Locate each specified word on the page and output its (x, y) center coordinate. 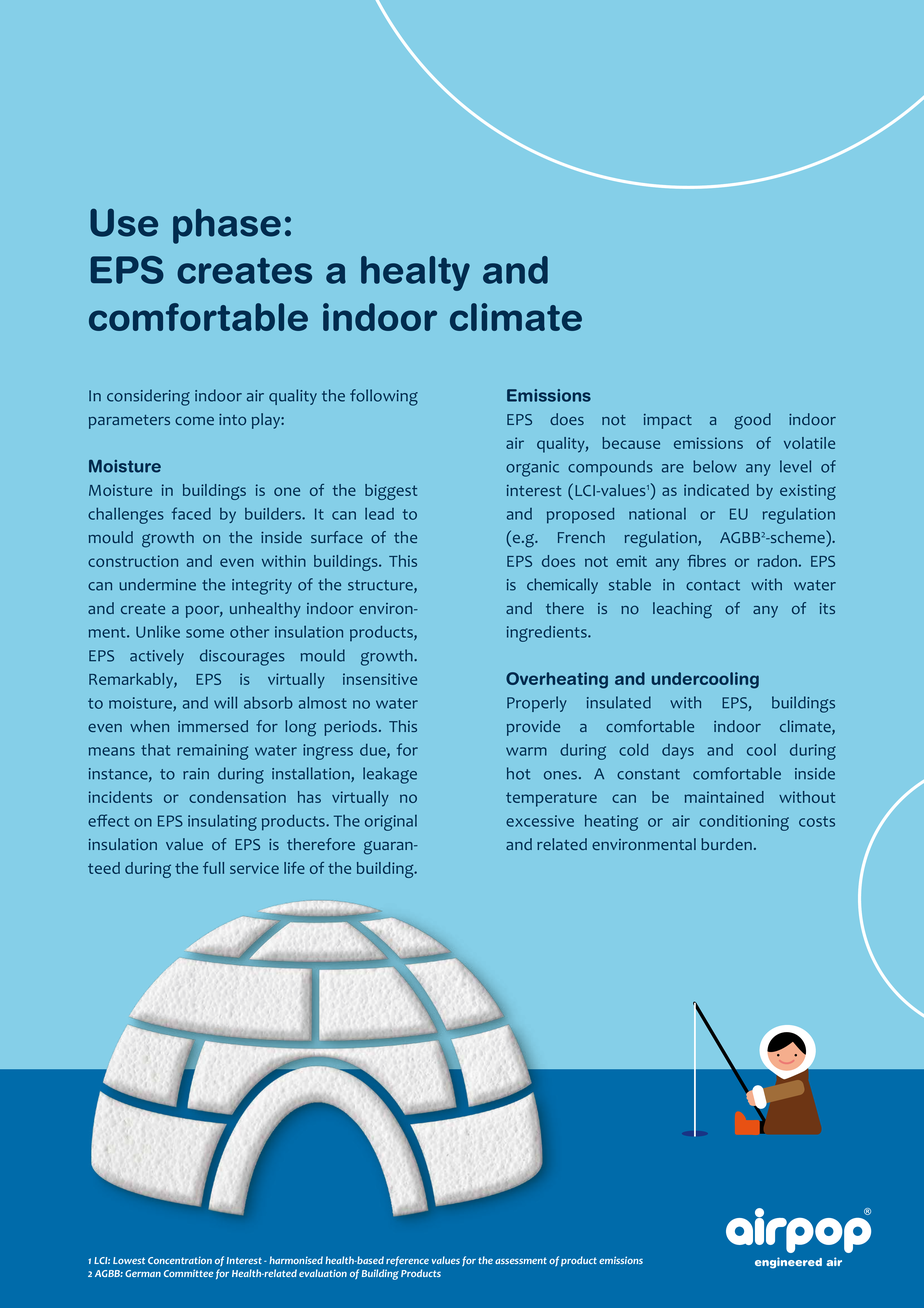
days (678, 751)
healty (415, 273)
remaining (212, 752)
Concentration (180, 1260)
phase (227, 226)
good (752, 421)
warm (526, 751)
